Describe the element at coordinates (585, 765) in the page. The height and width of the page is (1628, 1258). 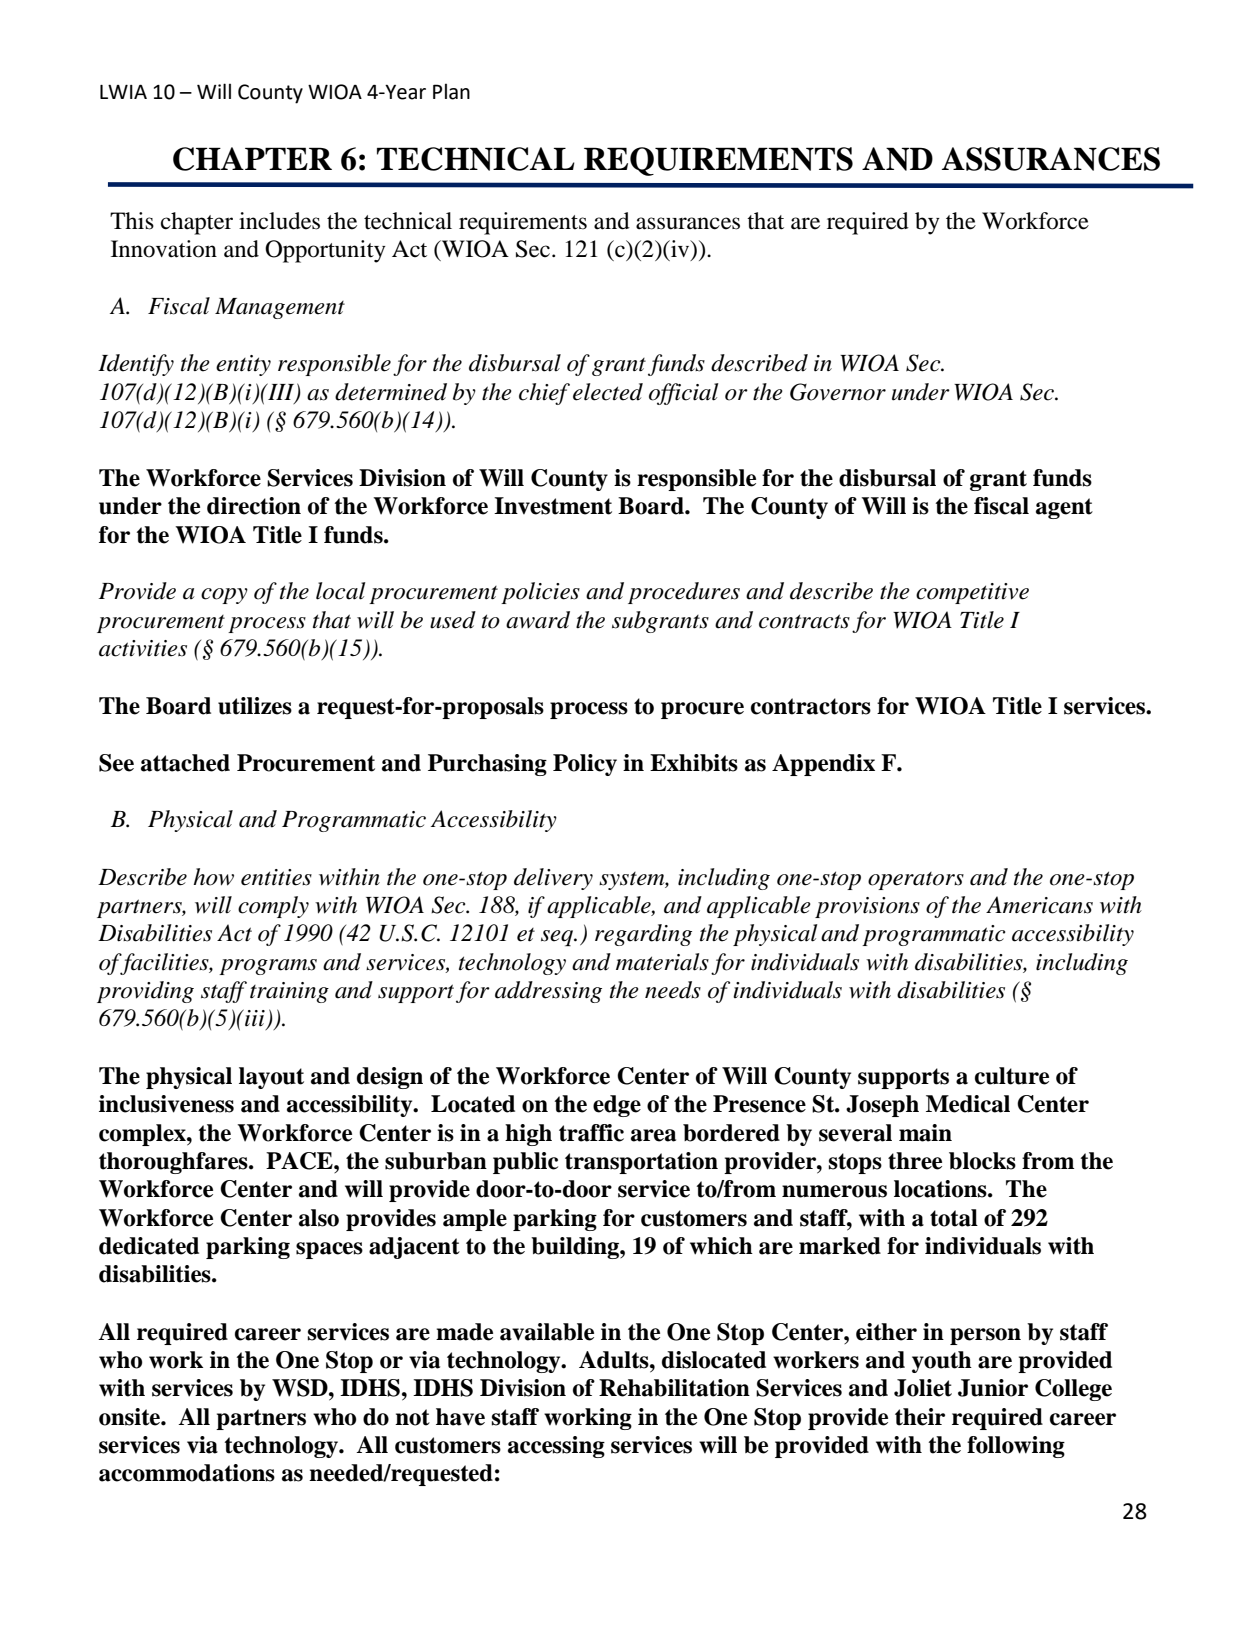
I see `Policy` at that location.
